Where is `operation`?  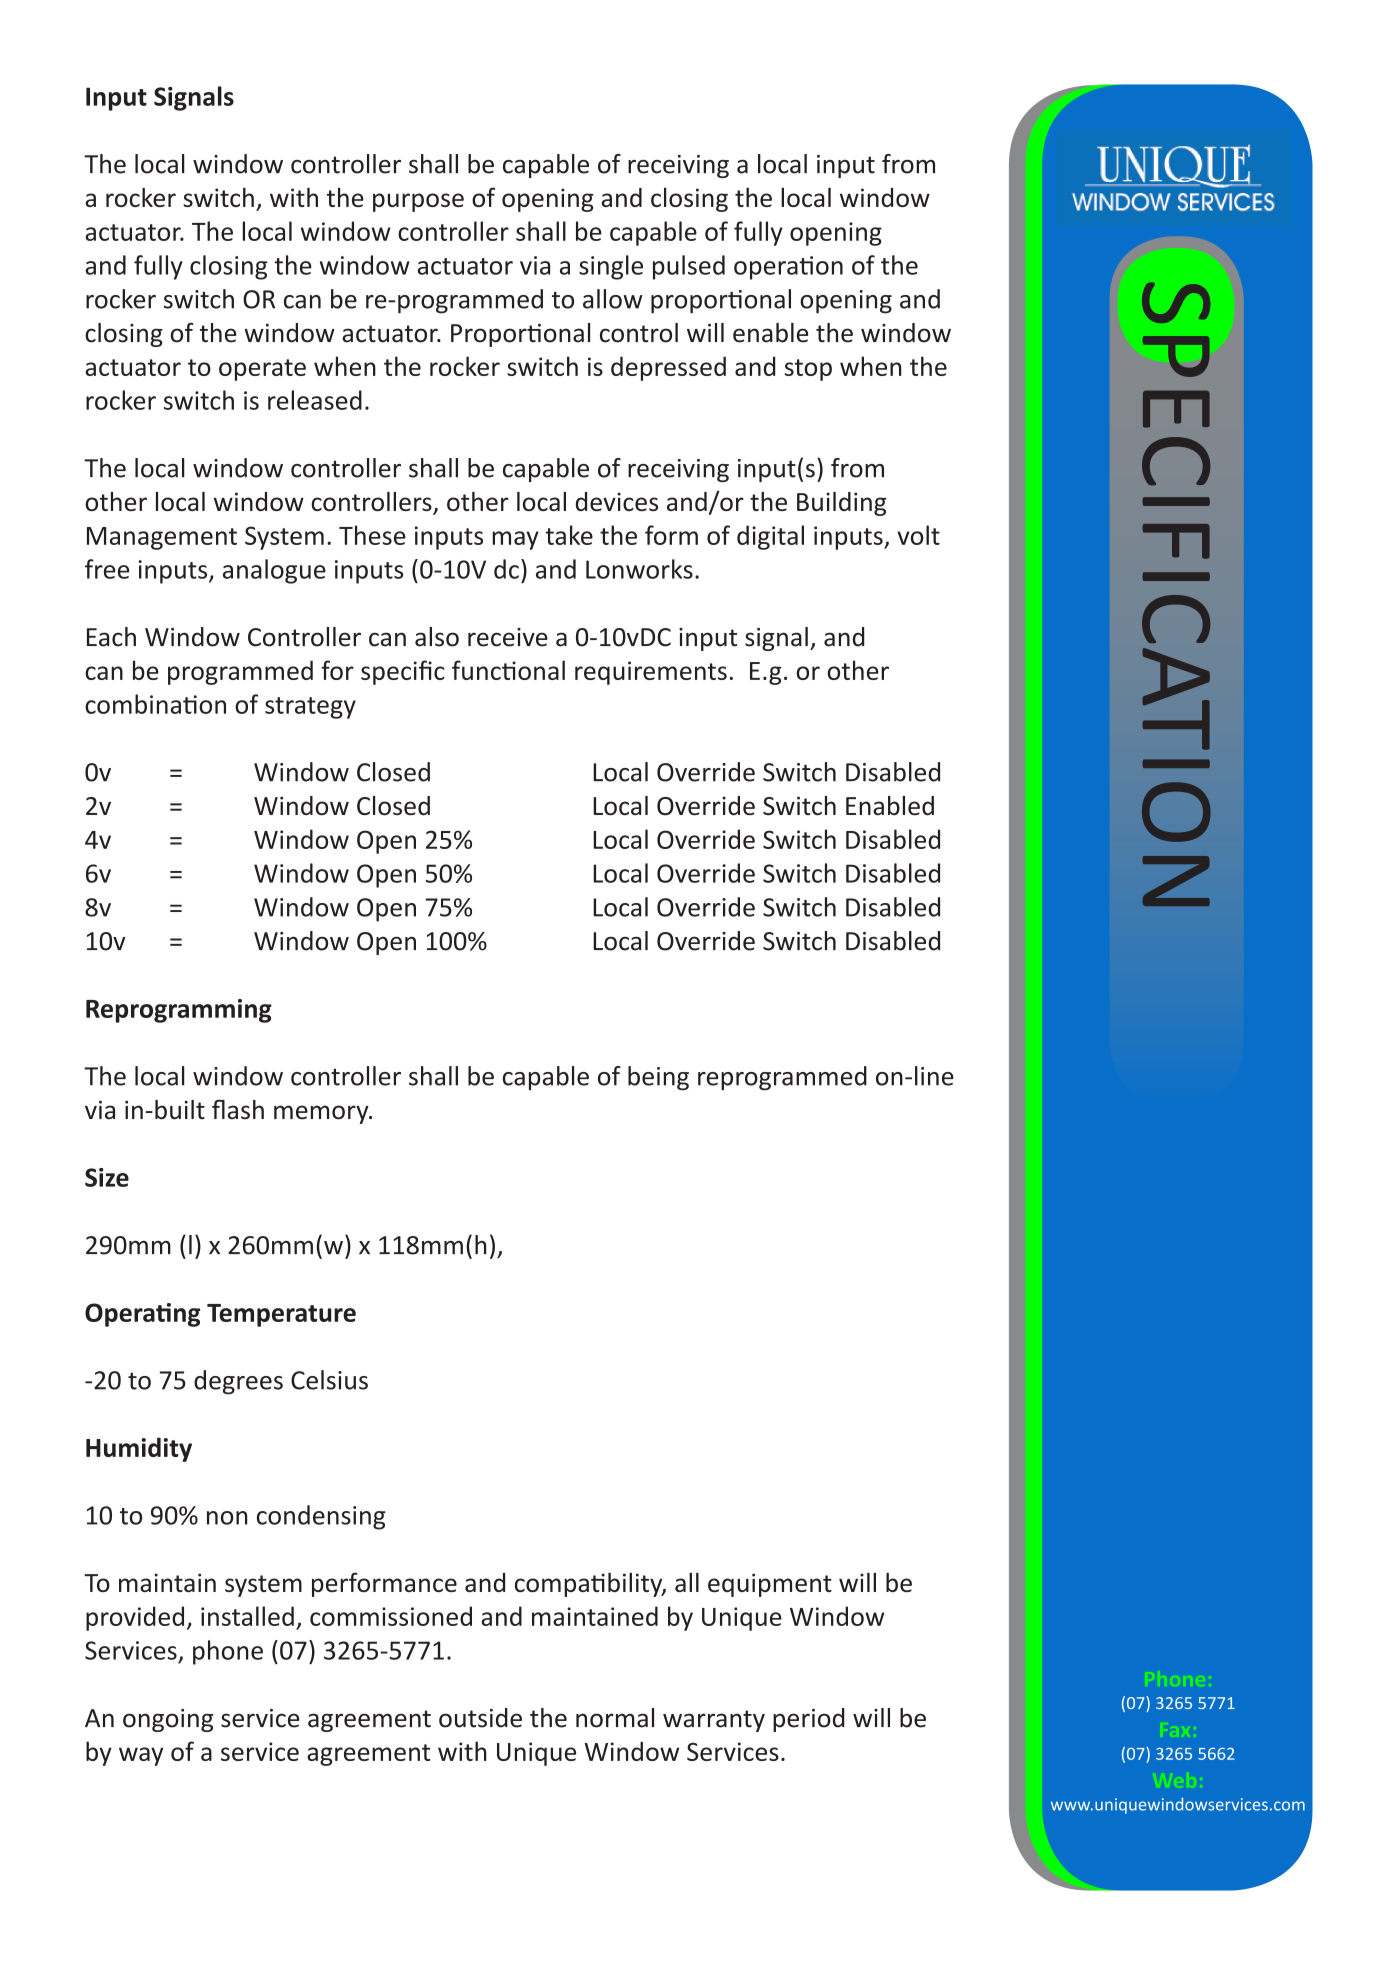
operation is located at coordinates (788, 268).
